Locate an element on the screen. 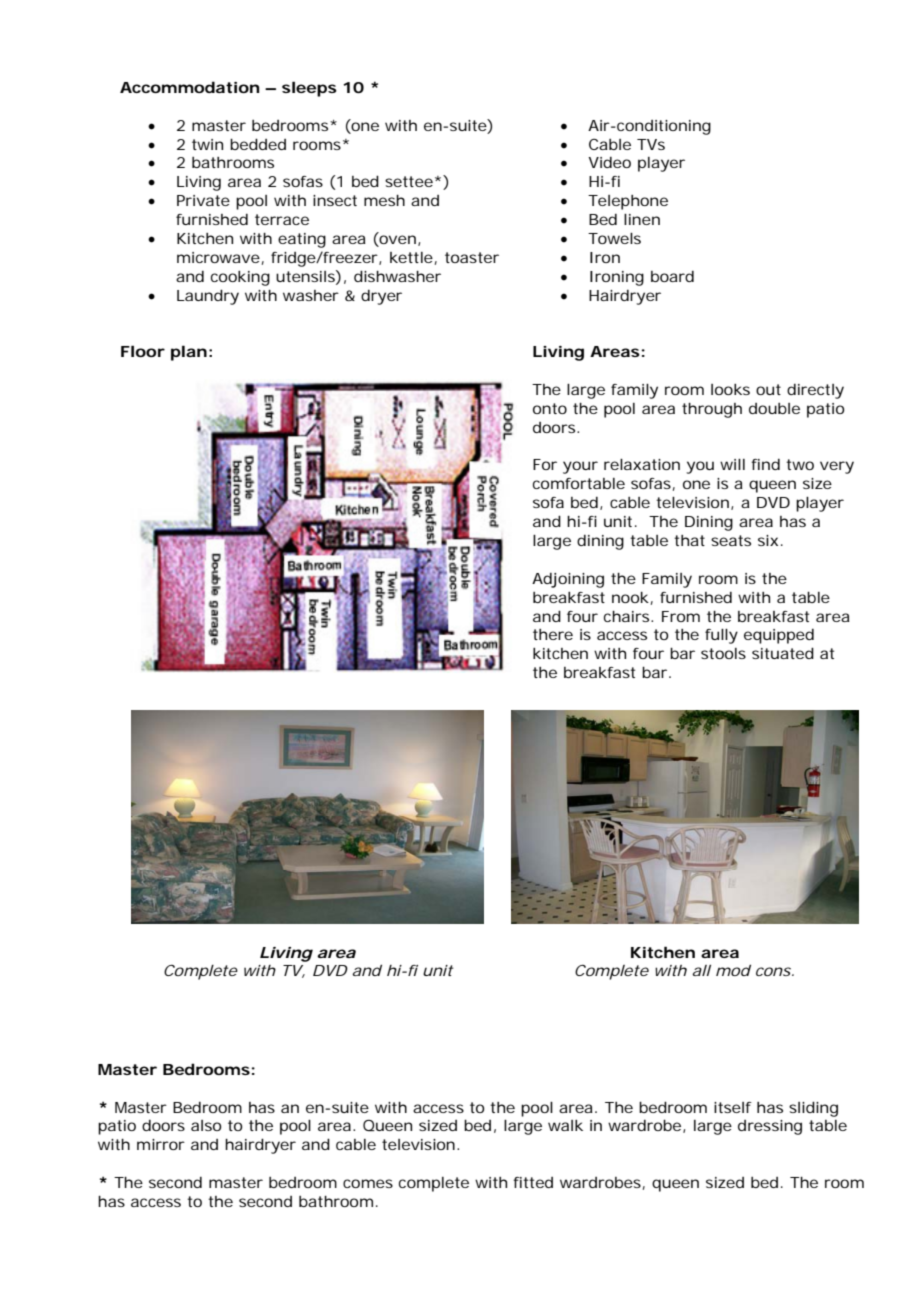 The width and height of the screenshot is (924, 1308). equipped is located at coordinates (779, 636).
